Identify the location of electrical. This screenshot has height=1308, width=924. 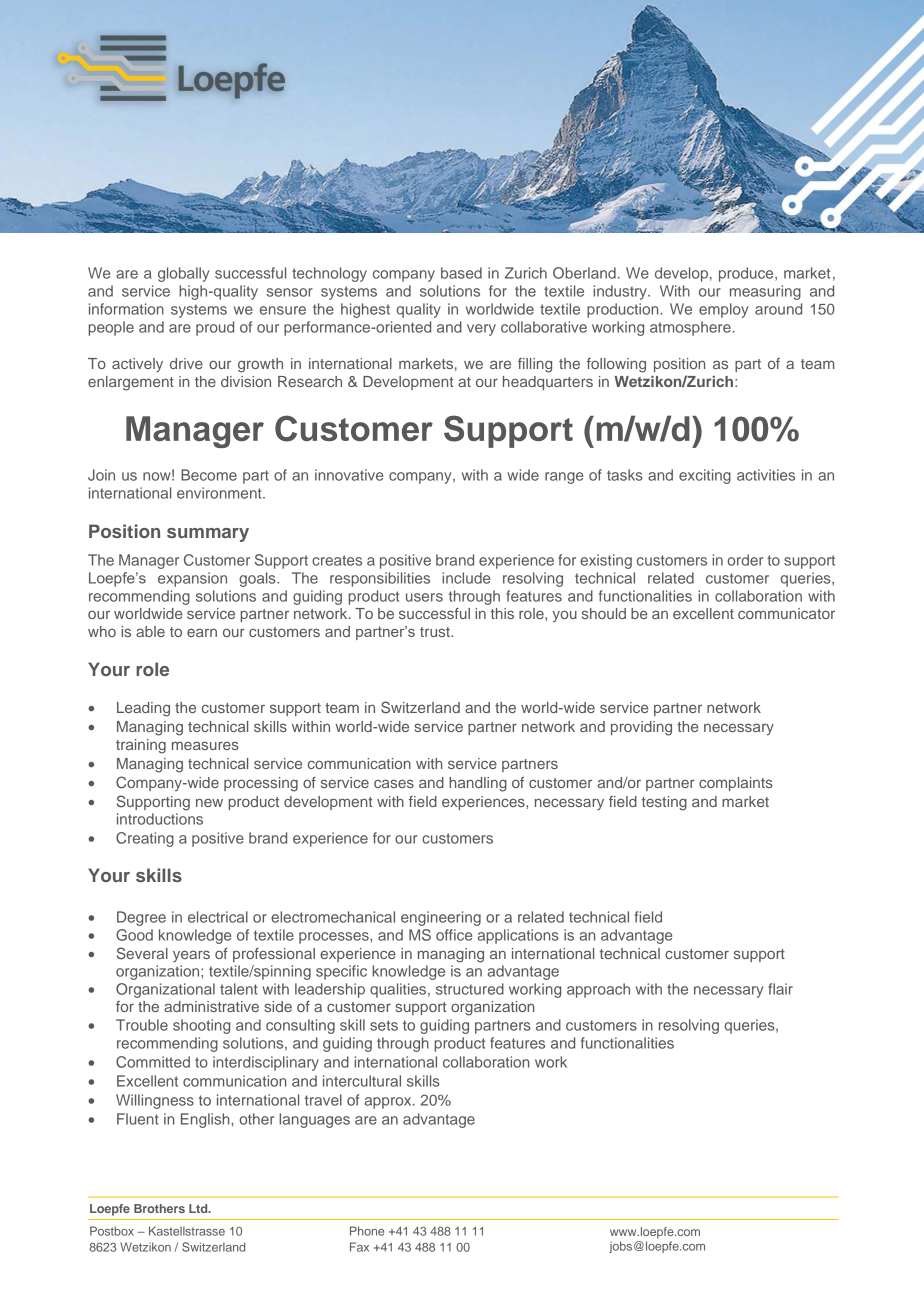
(218, 917).
